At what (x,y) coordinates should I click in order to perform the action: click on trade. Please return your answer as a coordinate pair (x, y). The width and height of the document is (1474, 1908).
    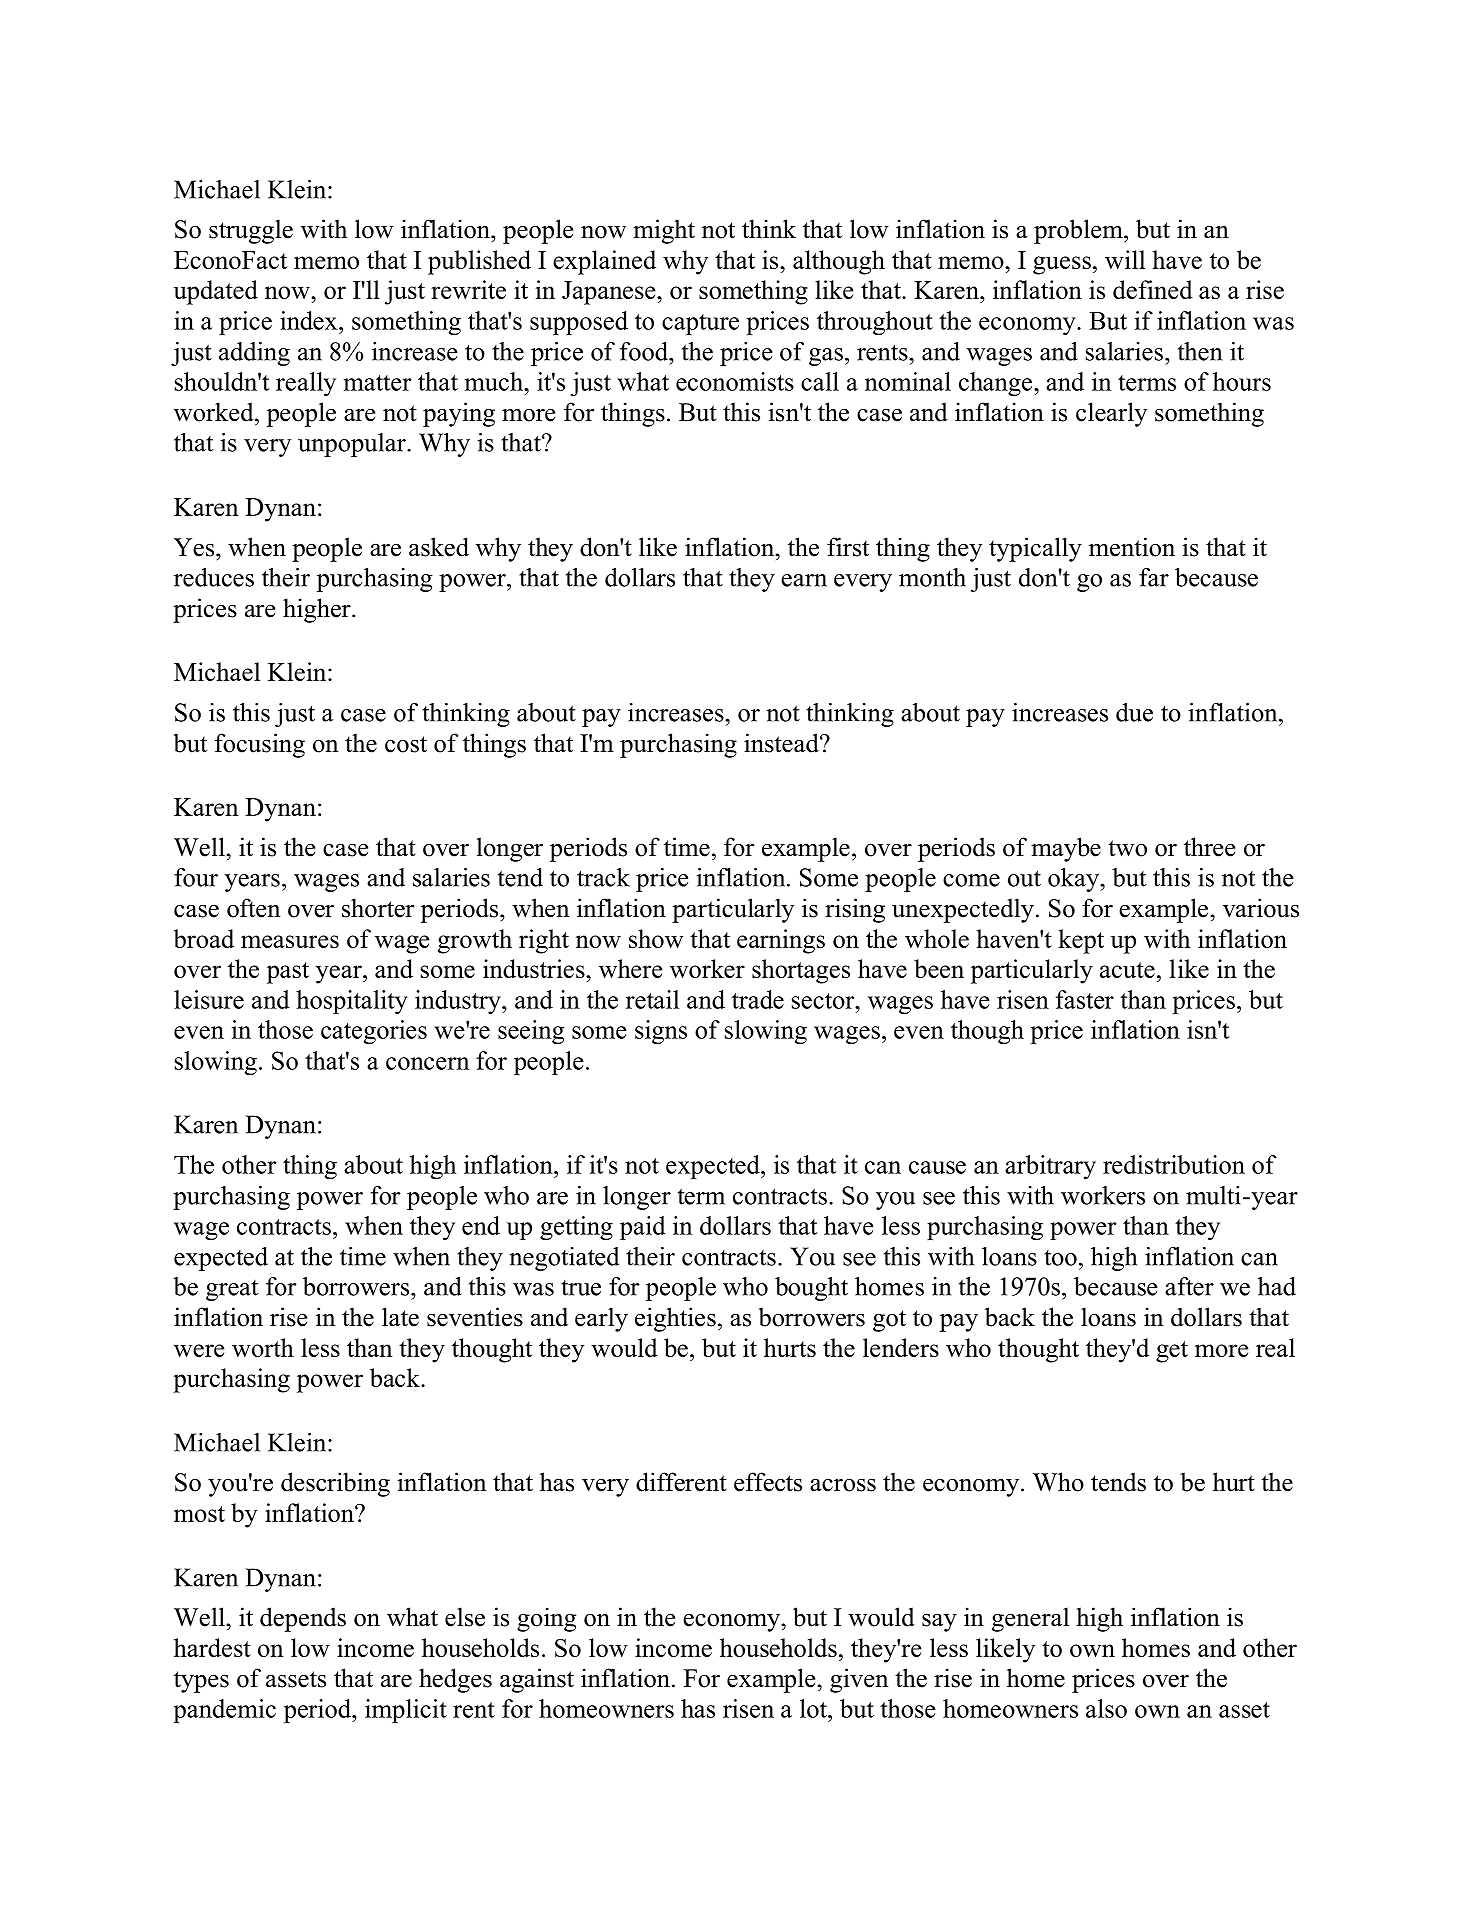
    Looking at the image, I should click on (758, 999).
